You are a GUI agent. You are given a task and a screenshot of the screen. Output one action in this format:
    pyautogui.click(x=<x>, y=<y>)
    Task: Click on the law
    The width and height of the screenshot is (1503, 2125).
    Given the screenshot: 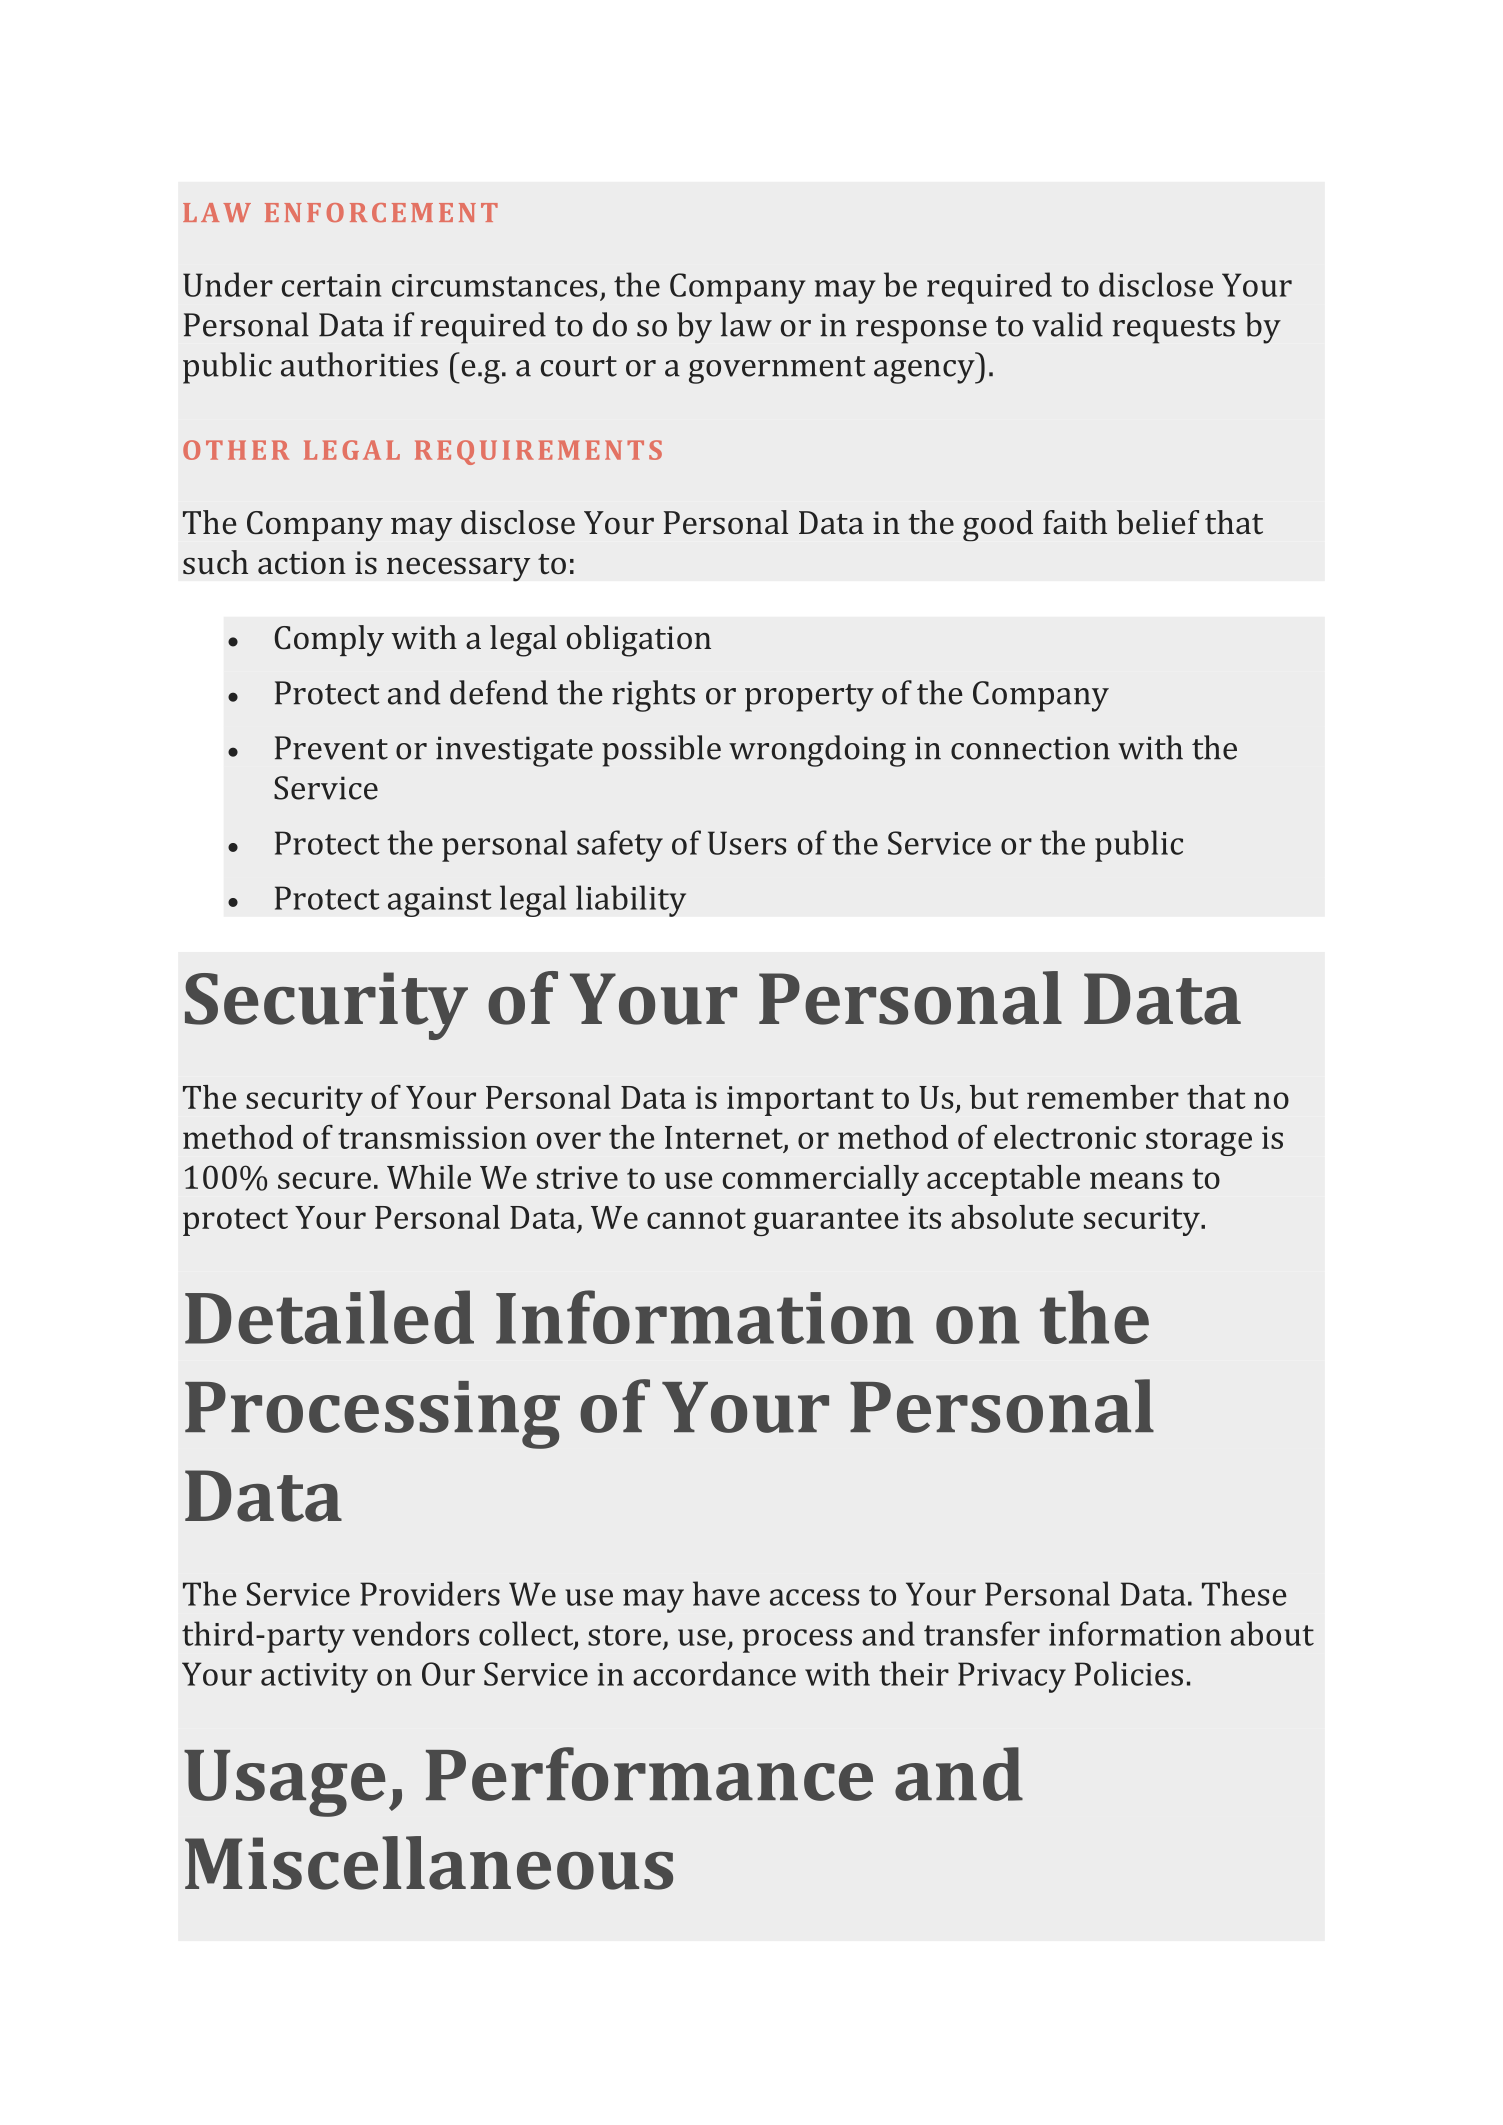 What is the action you would take?
    pyautogui.click(x=746, y=324)
